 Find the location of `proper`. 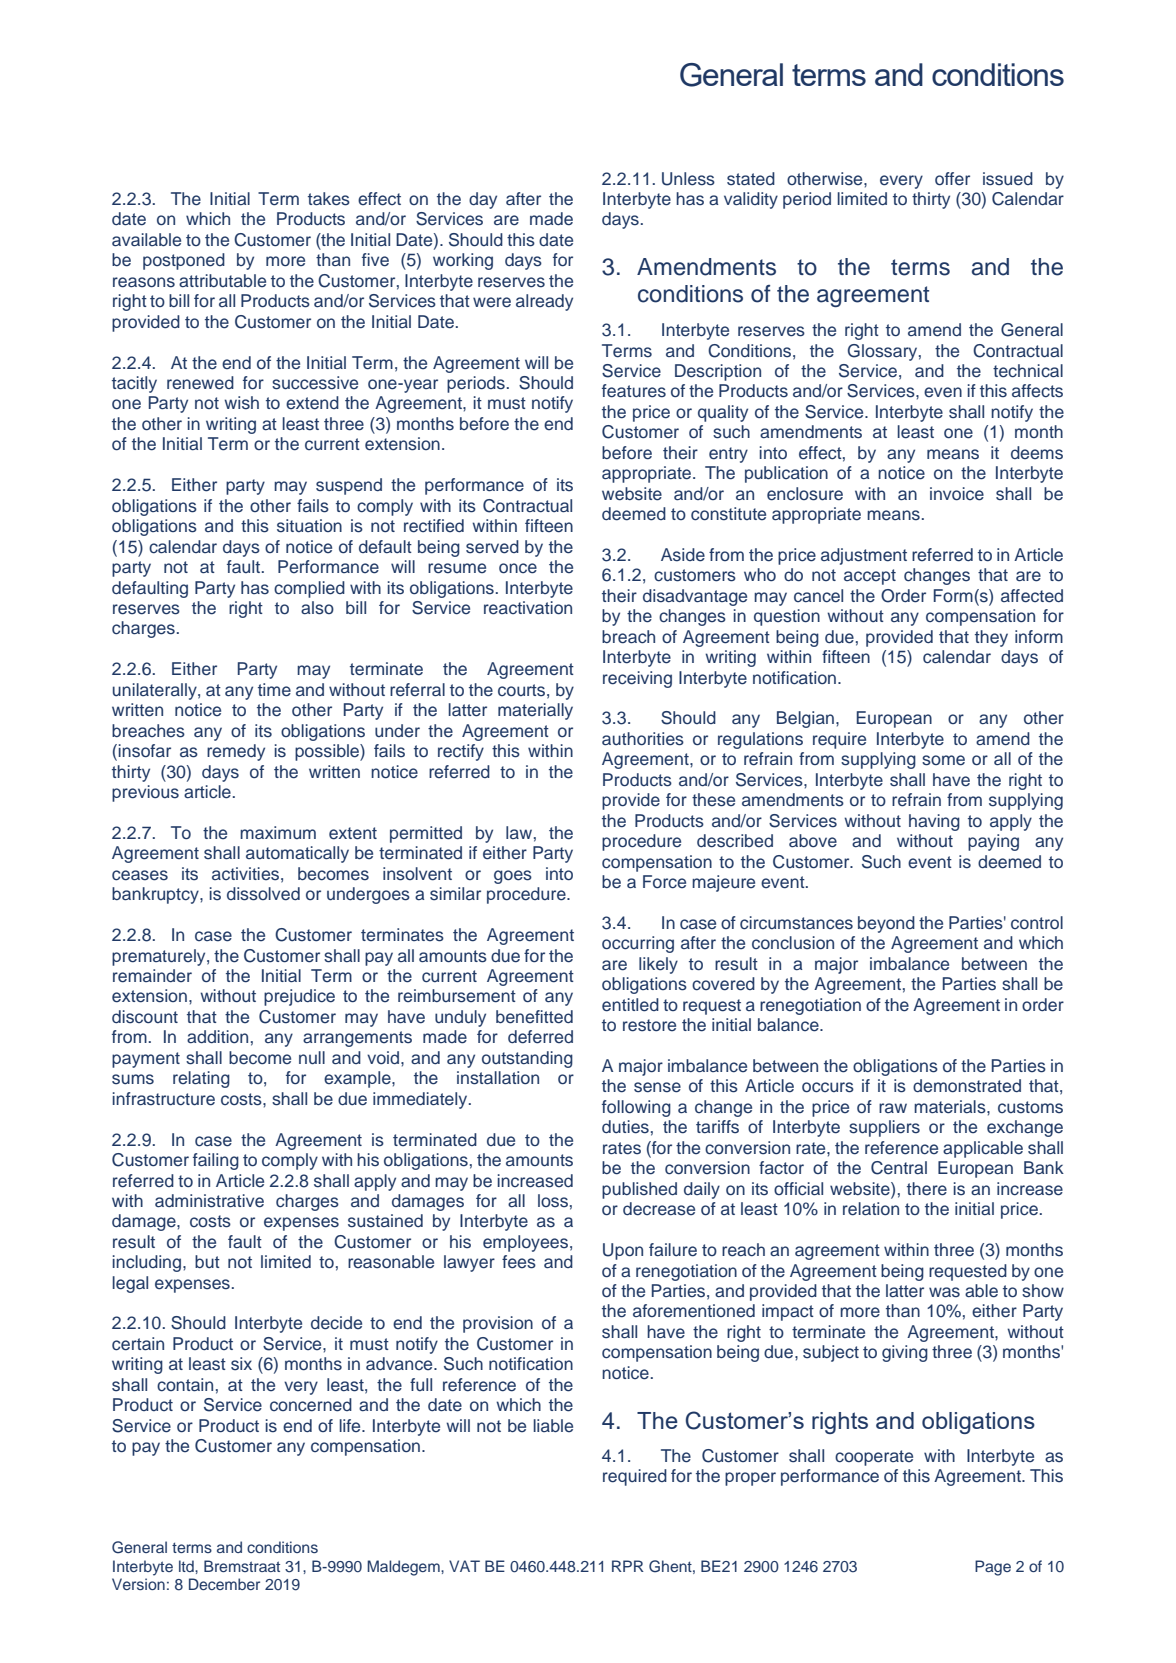

proper is located at coordinates (750, 1479).
